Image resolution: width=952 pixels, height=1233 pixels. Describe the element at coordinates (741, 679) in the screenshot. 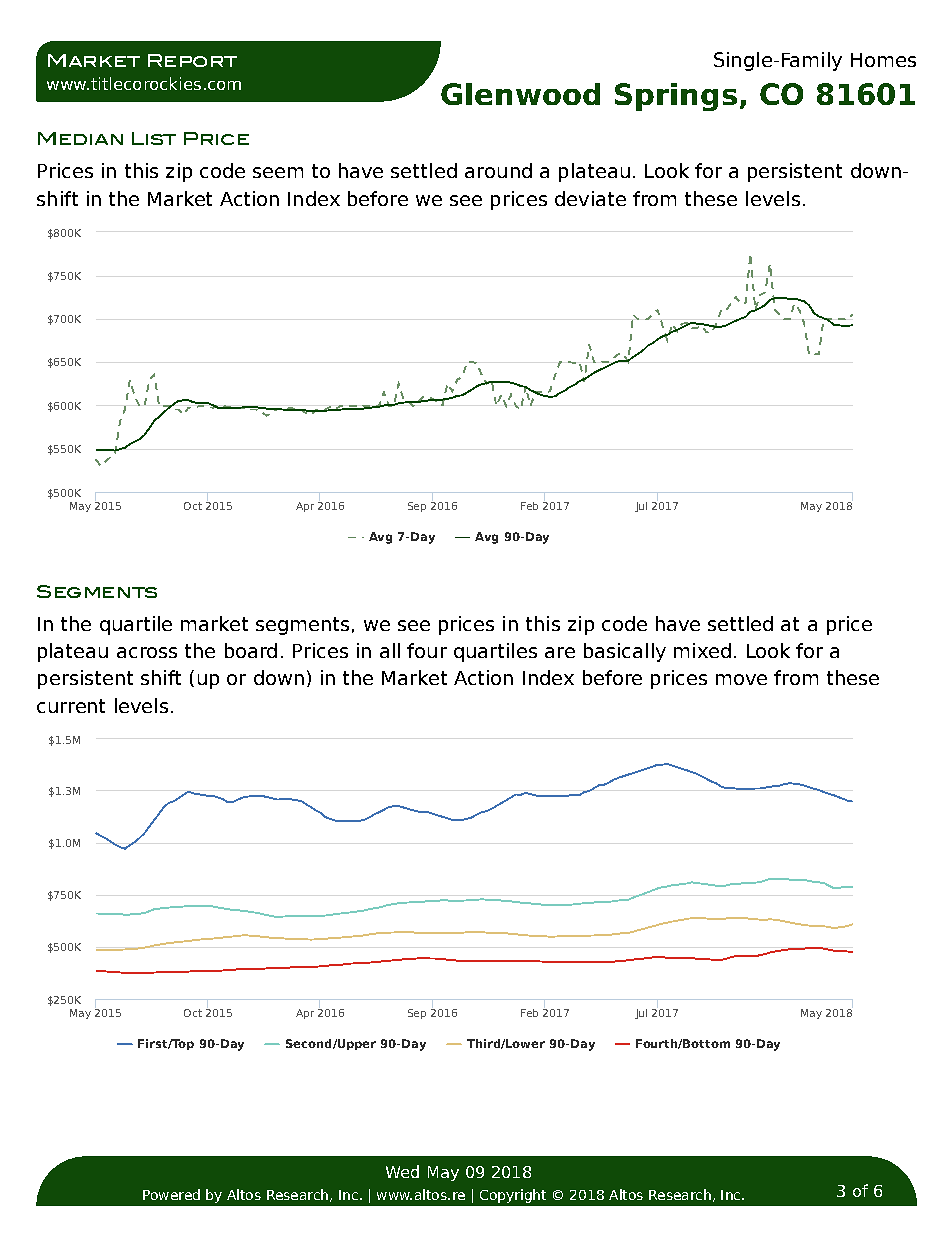

I see `move` at that location.
